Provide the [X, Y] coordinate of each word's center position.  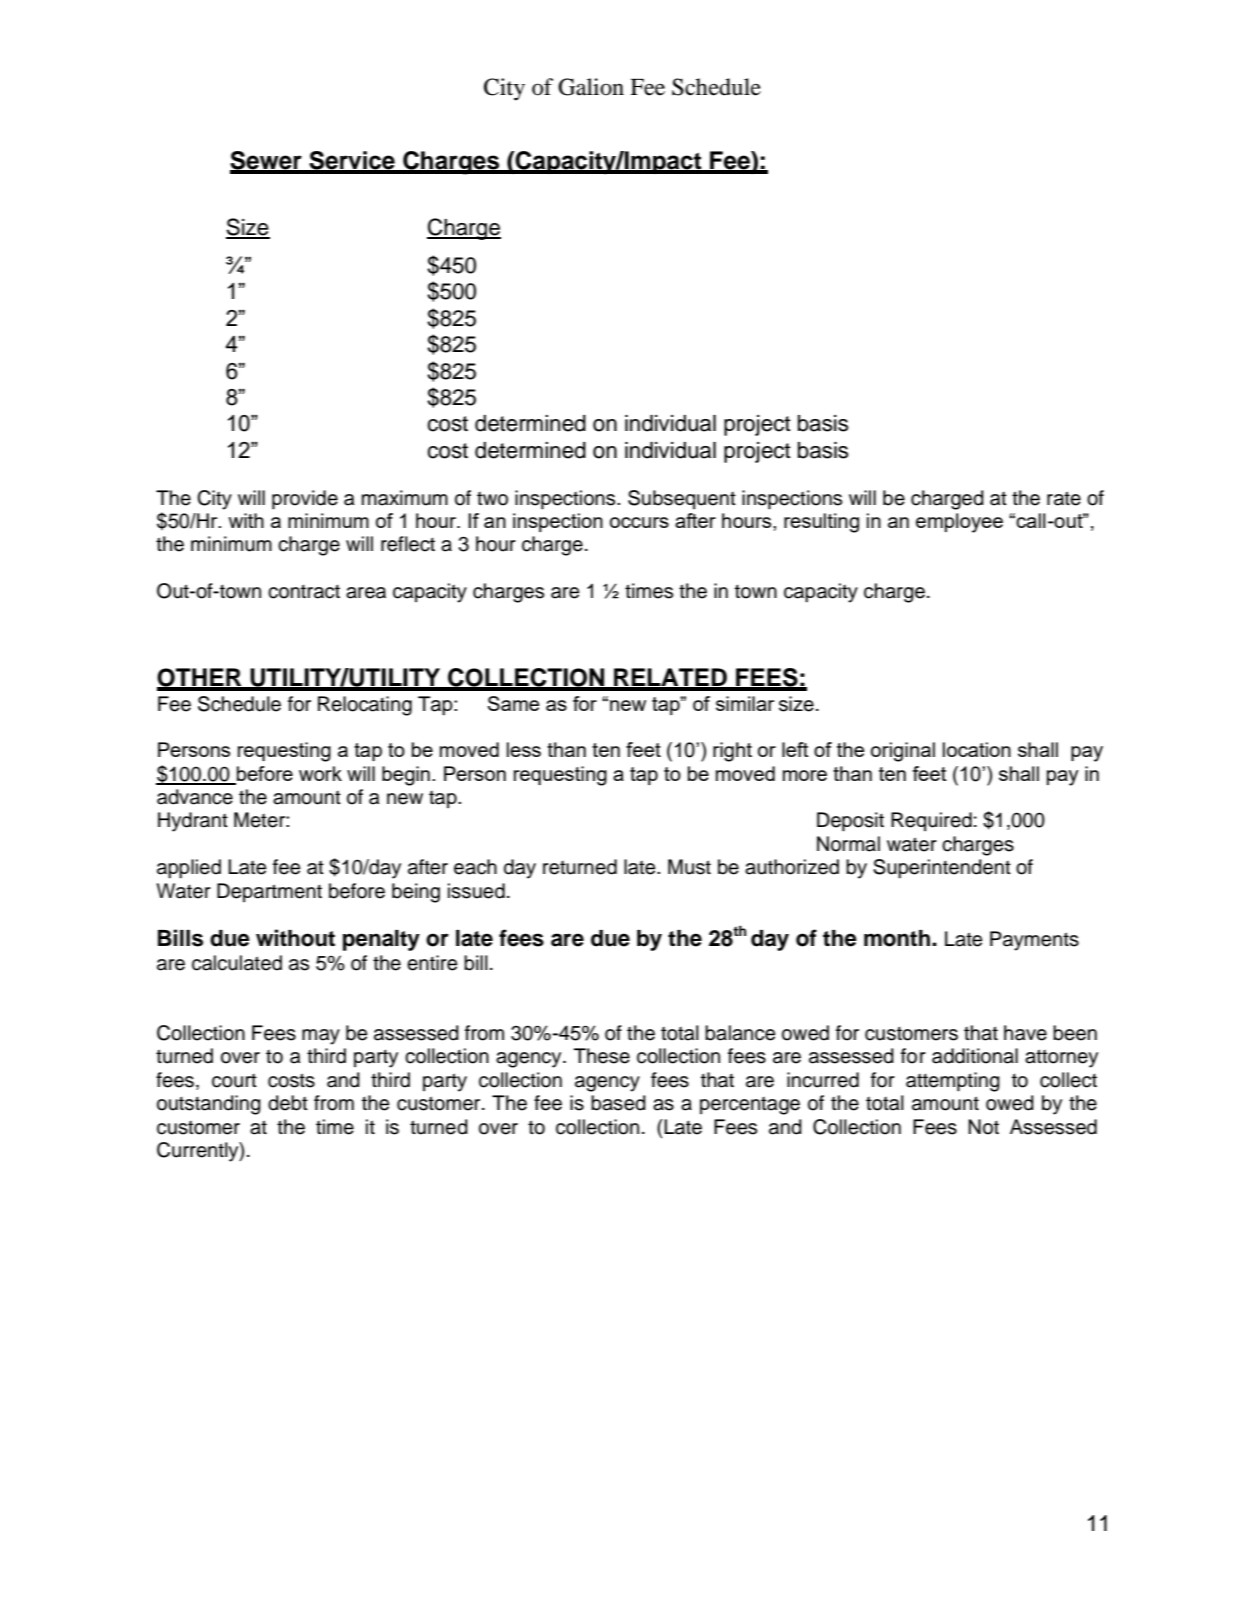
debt [288, 1103]
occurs [639, 522]
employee [959, 523]
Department [269, 892]
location [977, 749]
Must [689, 867]
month [897, 938]
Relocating [365, 706]
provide [305, 500]
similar [745, 703]
